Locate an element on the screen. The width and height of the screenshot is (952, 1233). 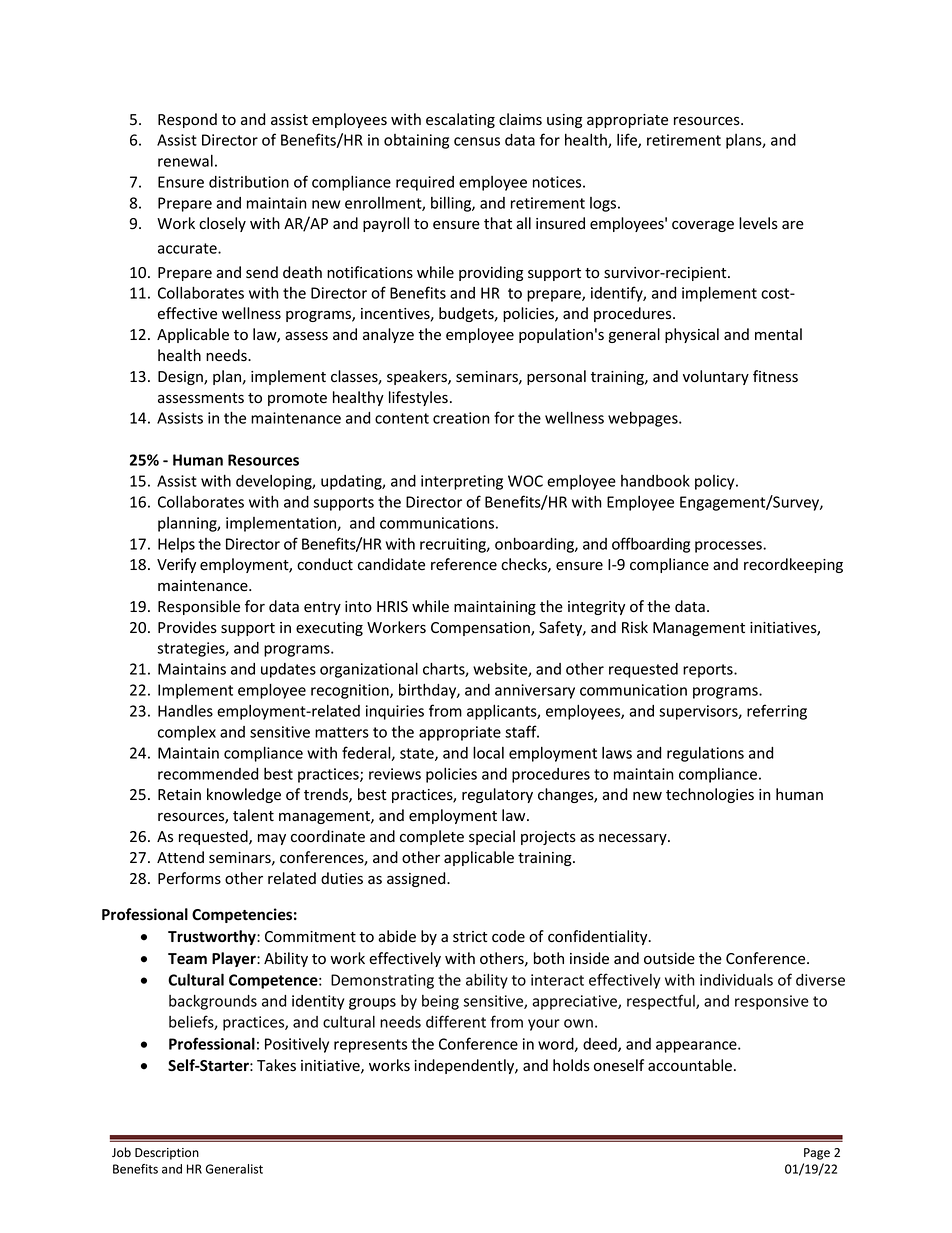
Description is located at coordinates (167, 1154).
